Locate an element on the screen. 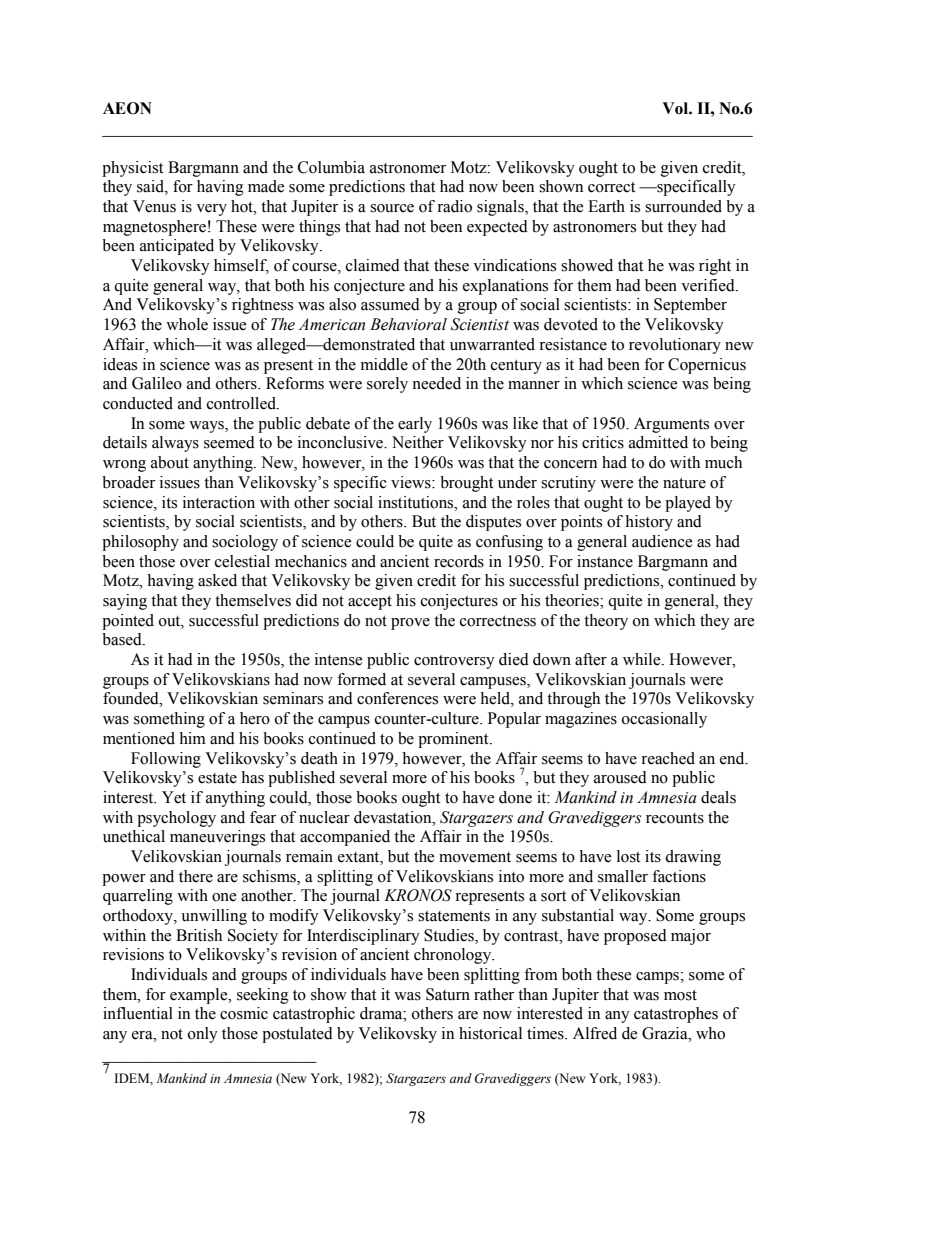 The width and height of the screenshot is (952, 1233). asked is located at coordinates (217, 580).
